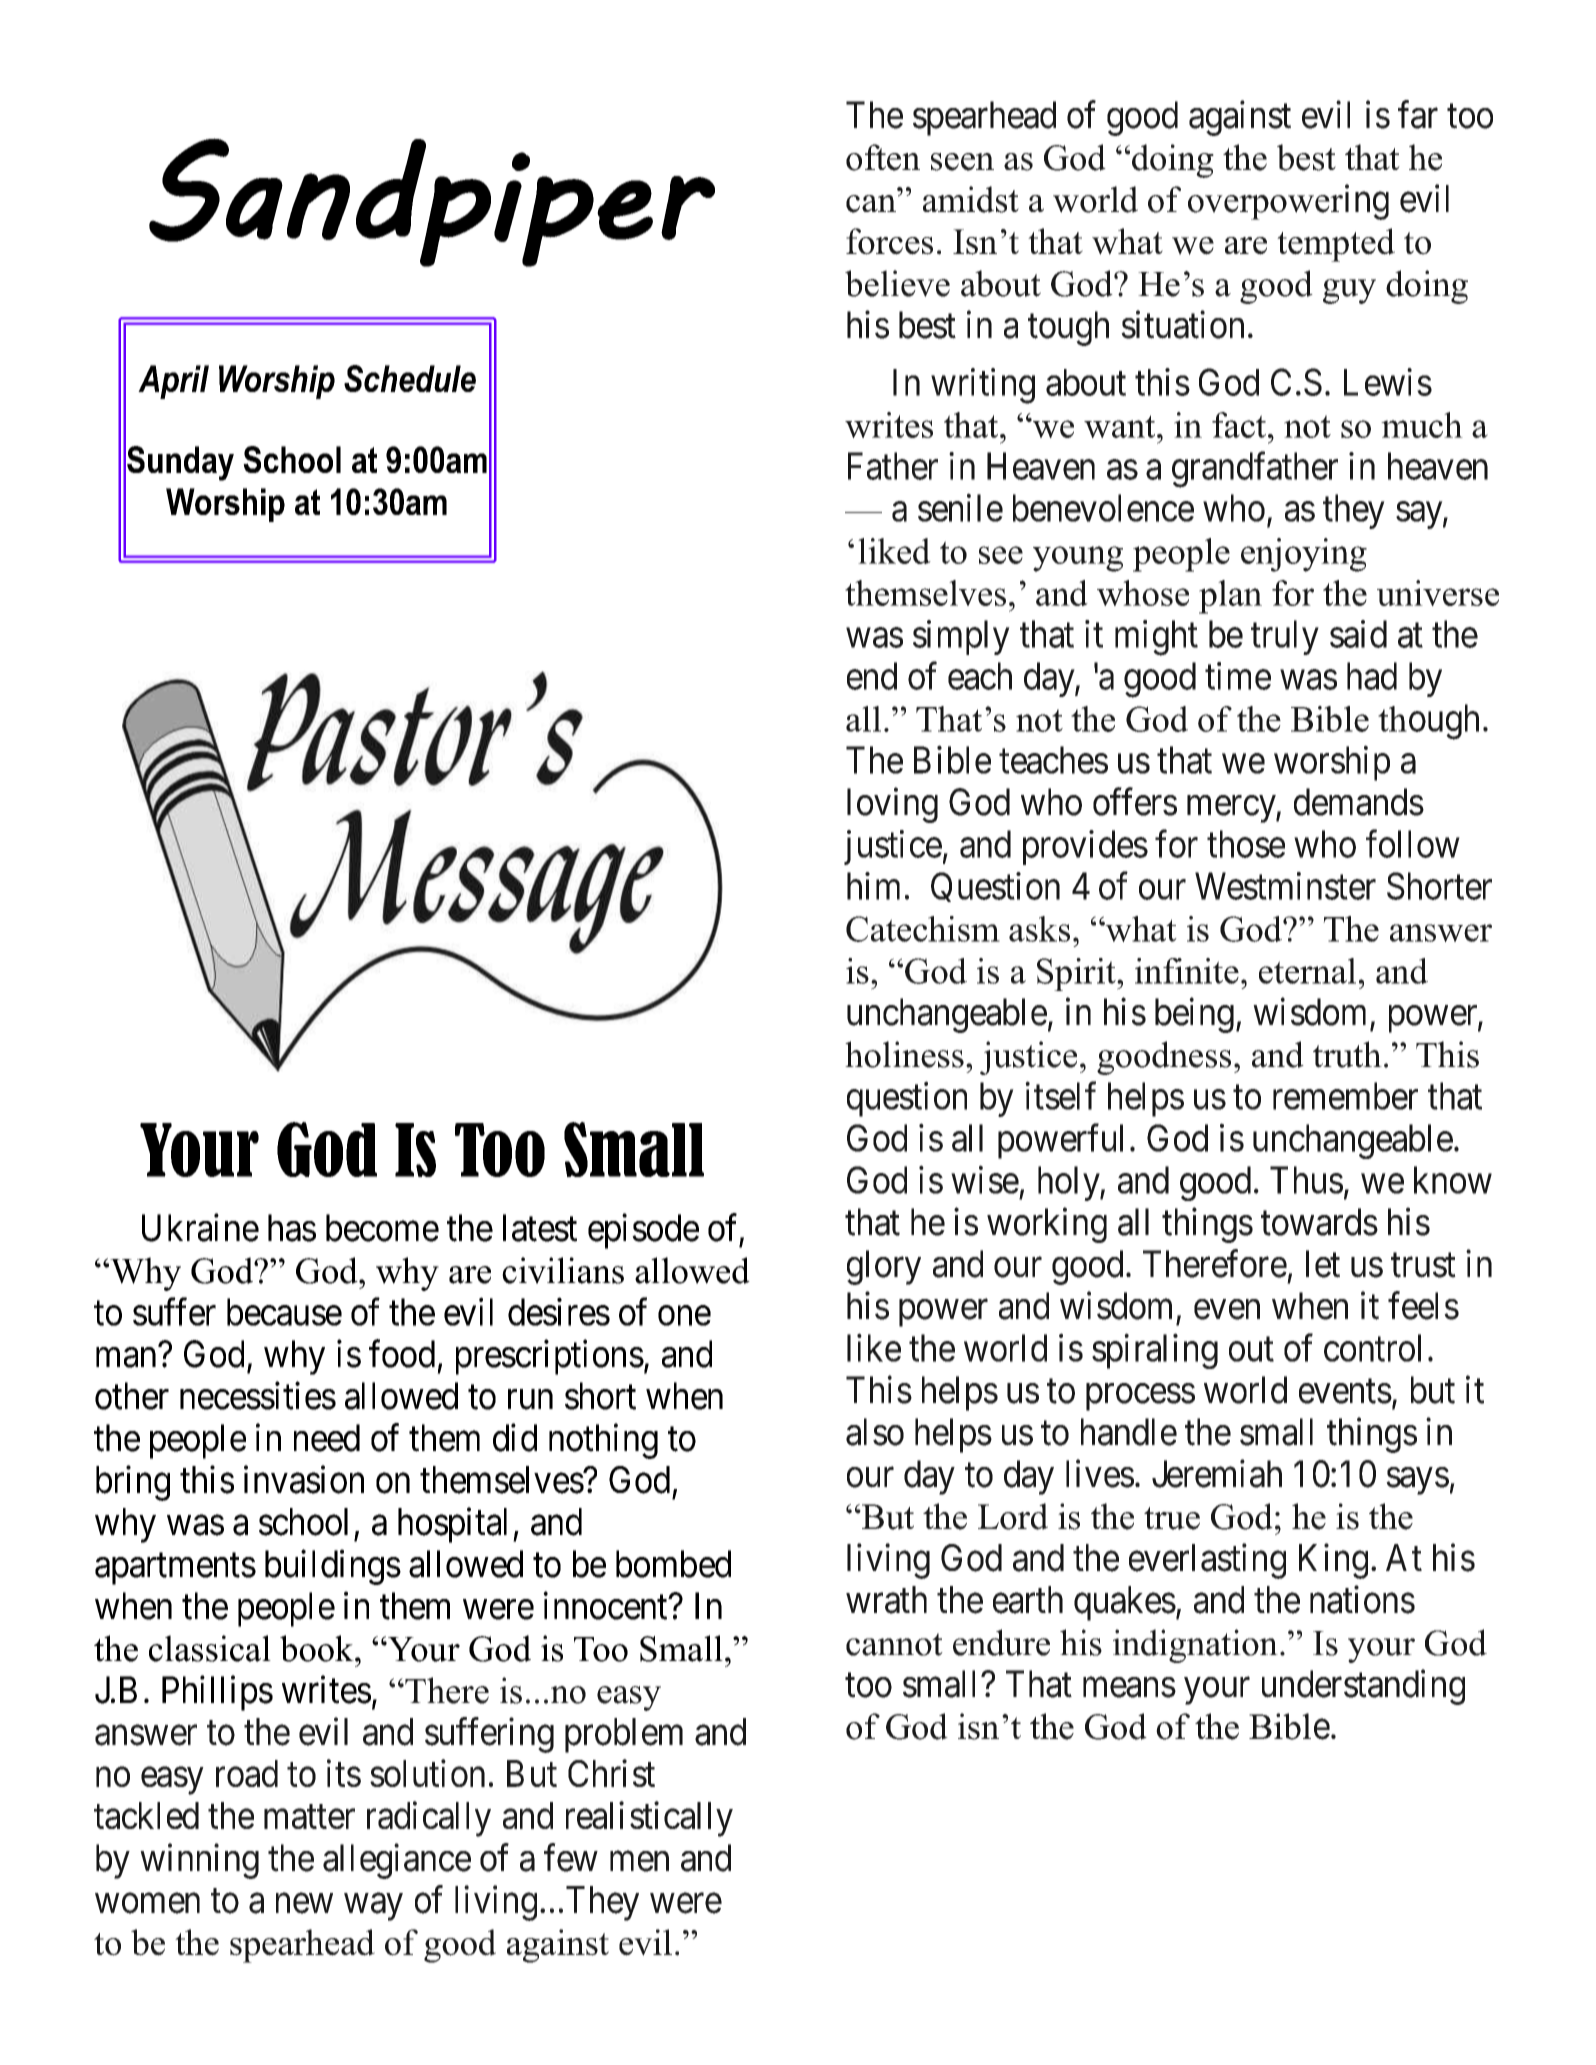 This image has height=2065, width=1596. What do you see at coordinates (1336, 245) in the image?
I see `tempted` at bounding box center [1336, 245].
